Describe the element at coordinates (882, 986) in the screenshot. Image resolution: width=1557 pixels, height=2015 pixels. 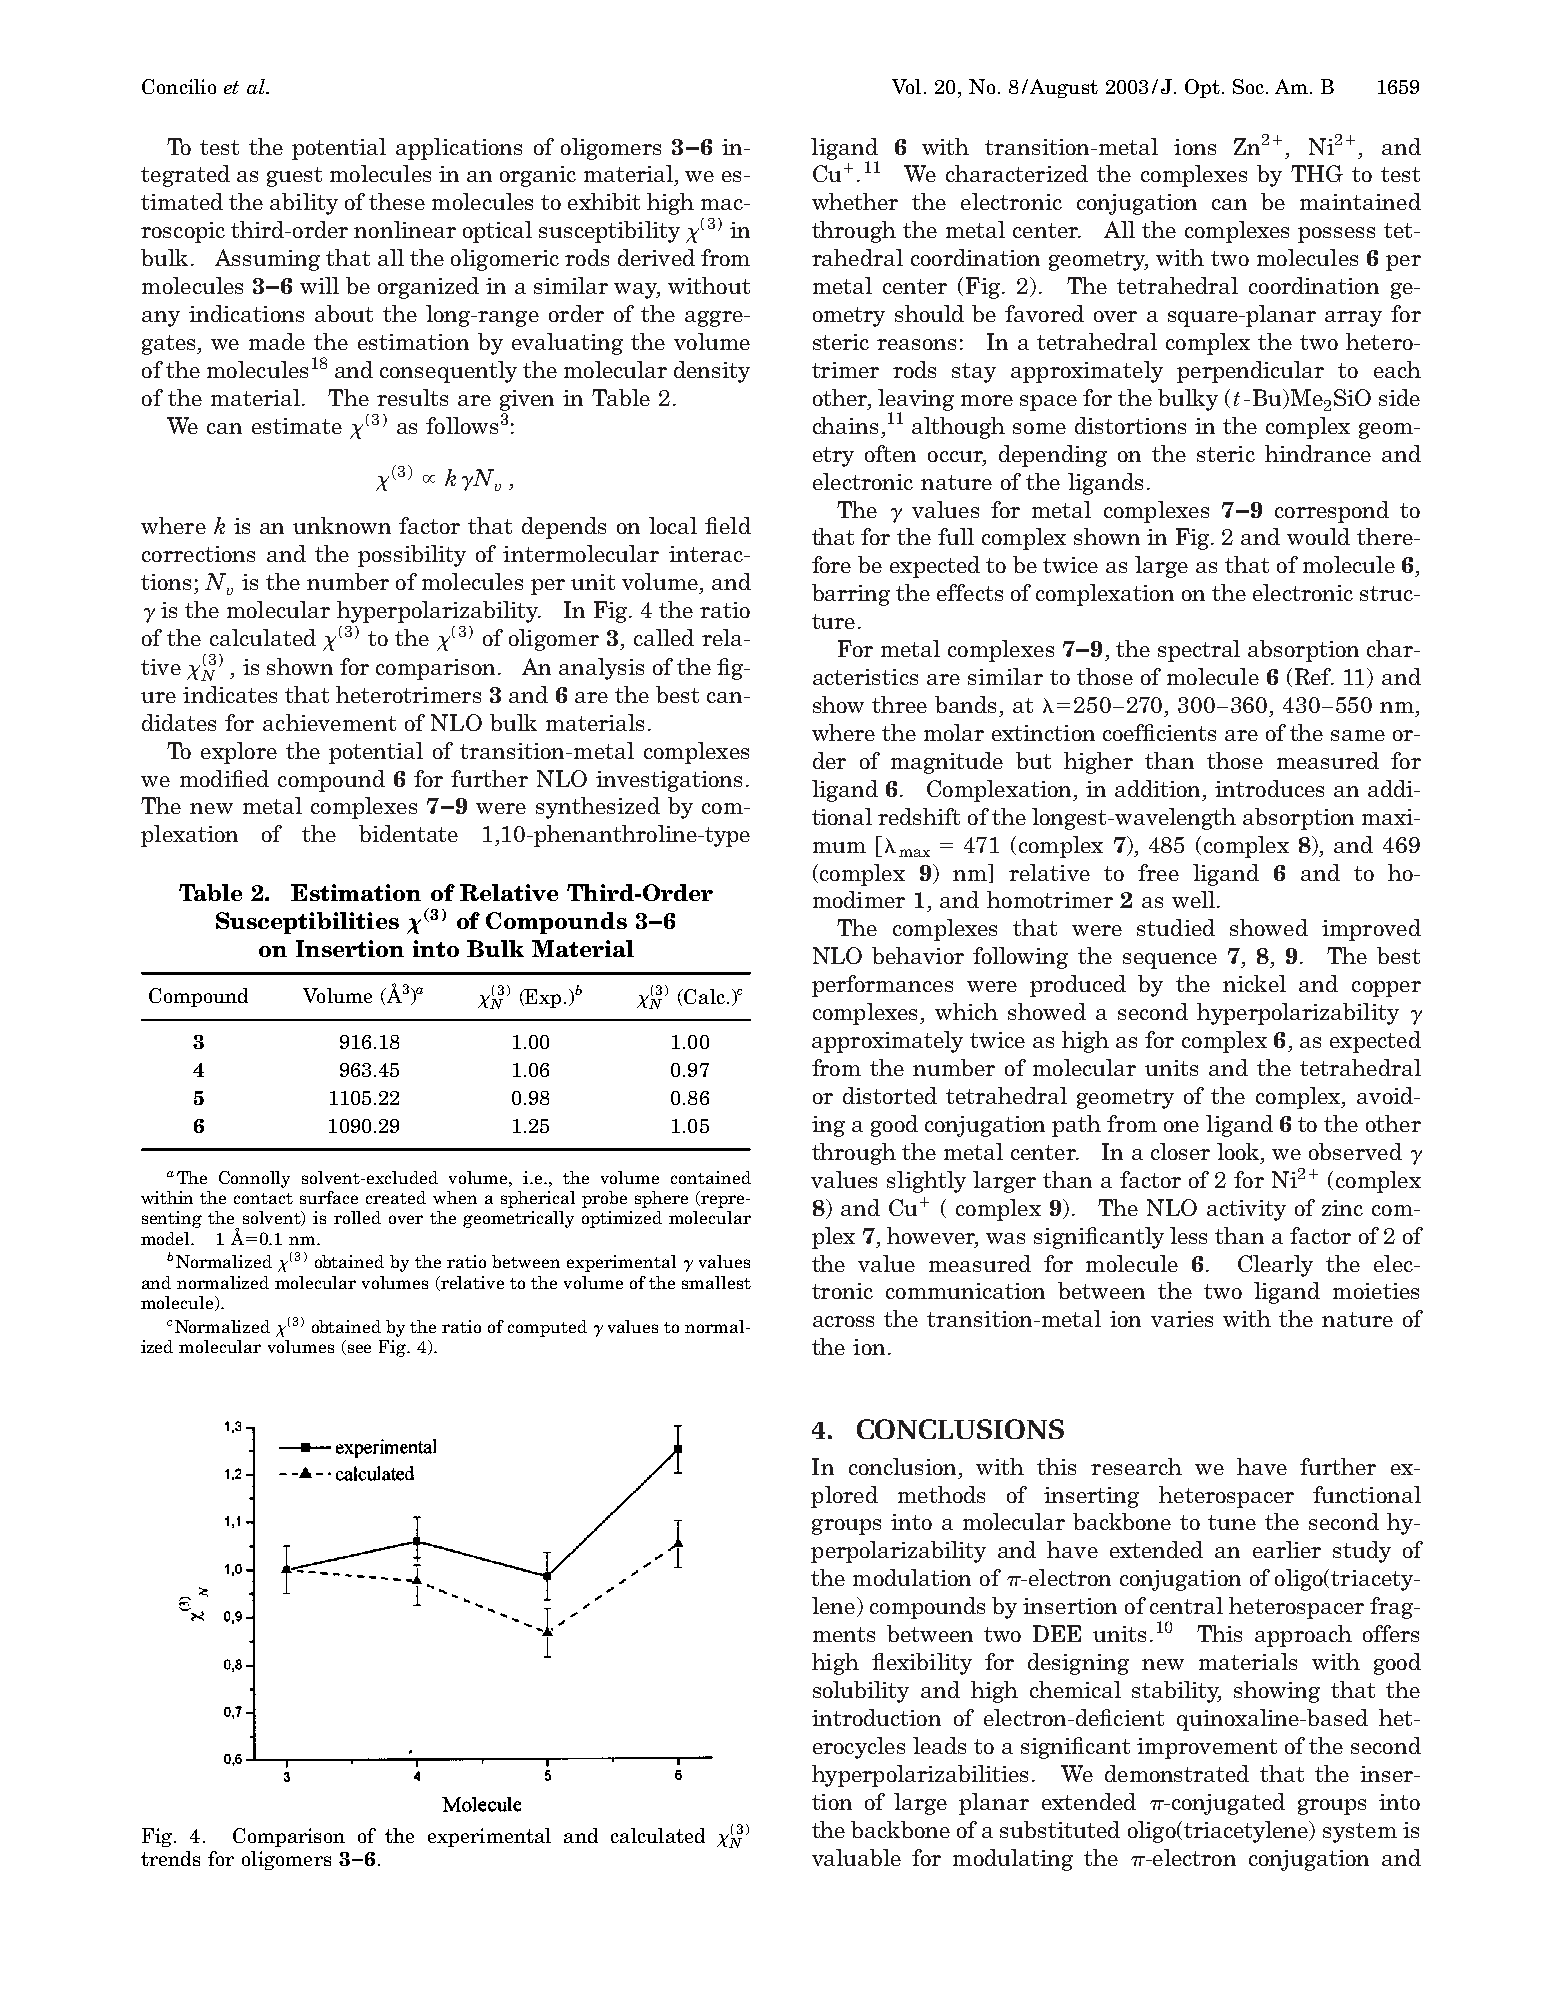
I see `performances` at that location.
